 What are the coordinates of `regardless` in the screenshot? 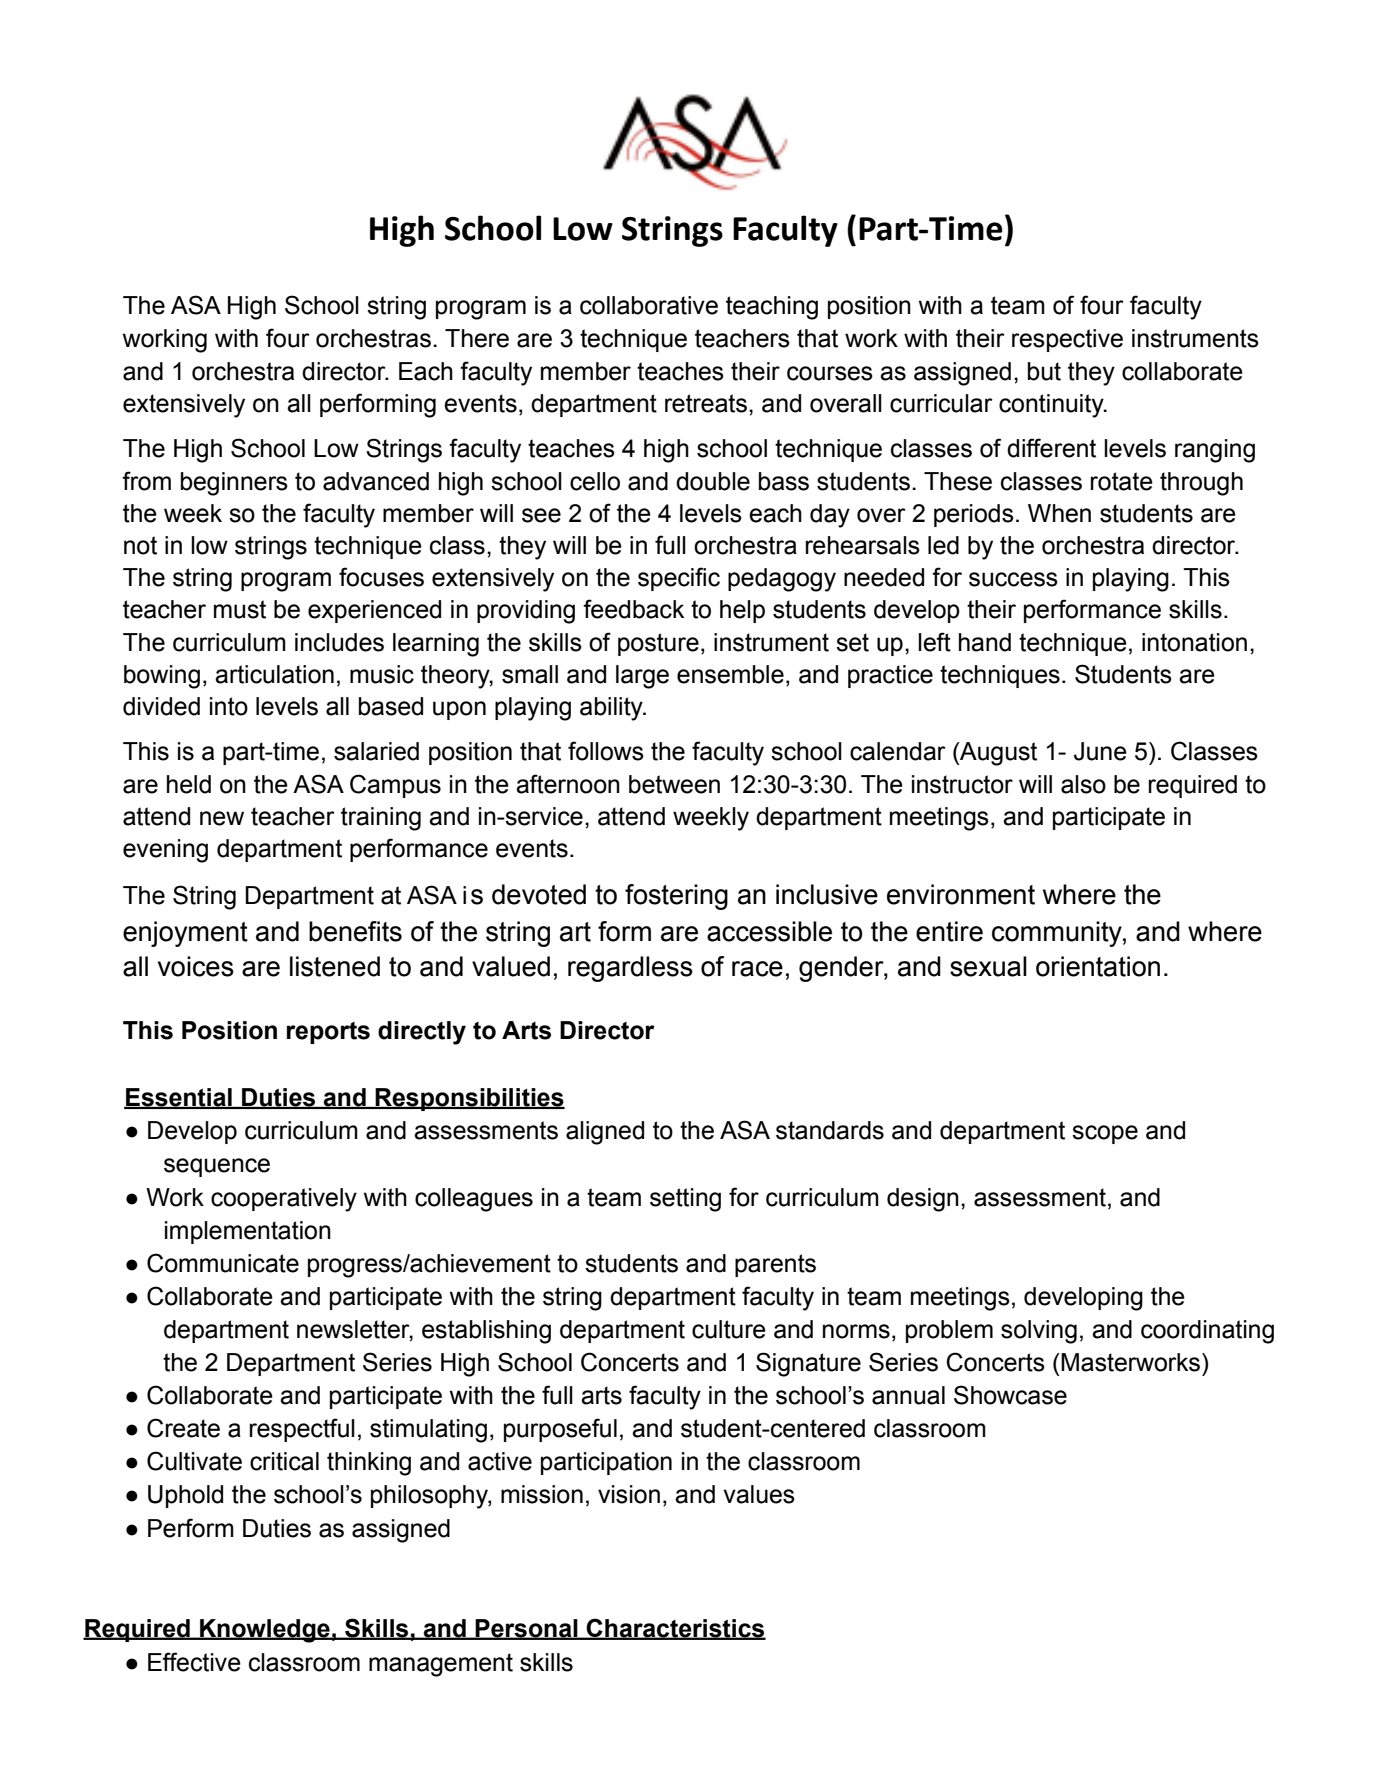 It's located at (630, 969).
